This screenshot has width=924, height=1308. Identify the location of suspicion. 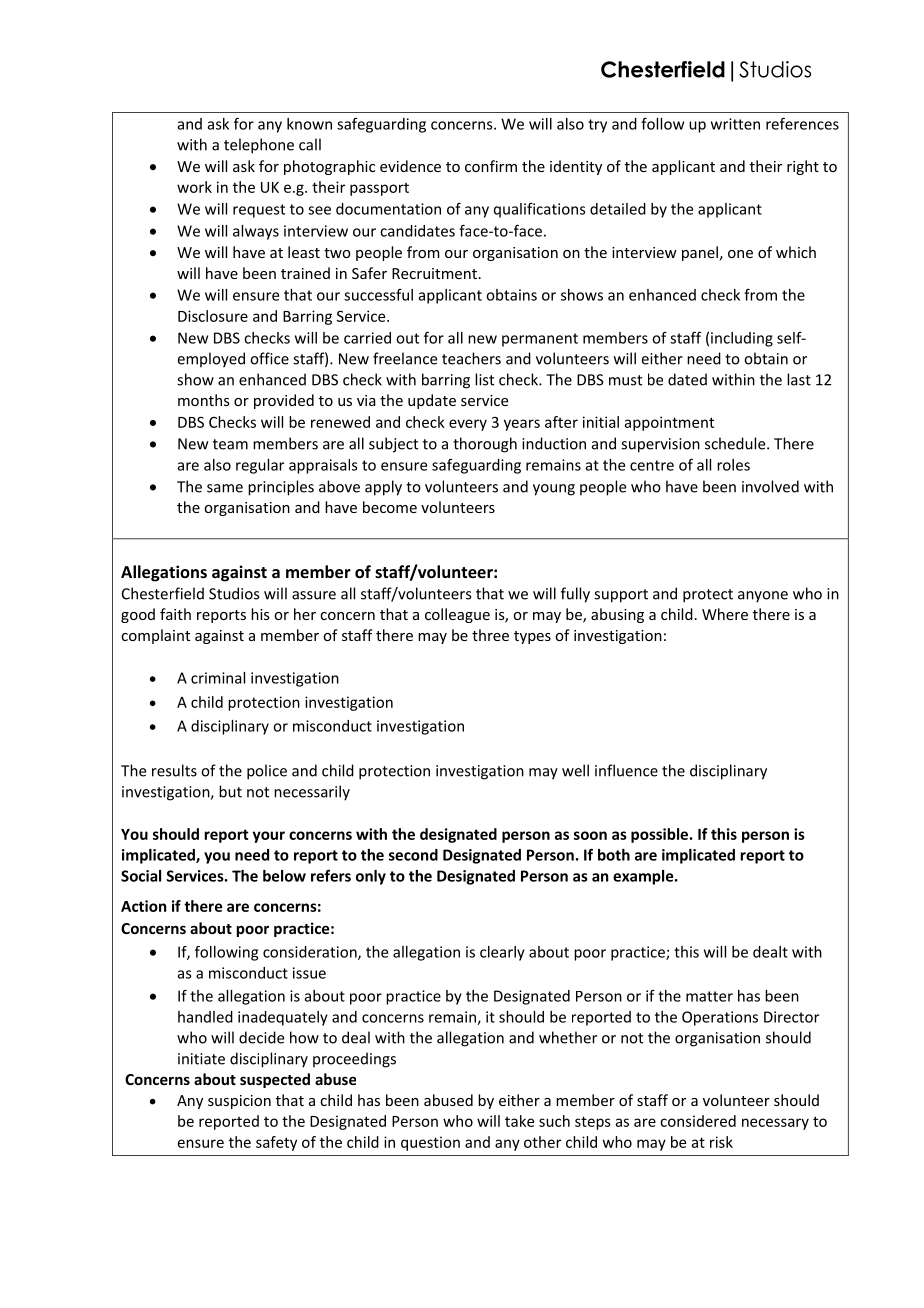
(239, 1102).
